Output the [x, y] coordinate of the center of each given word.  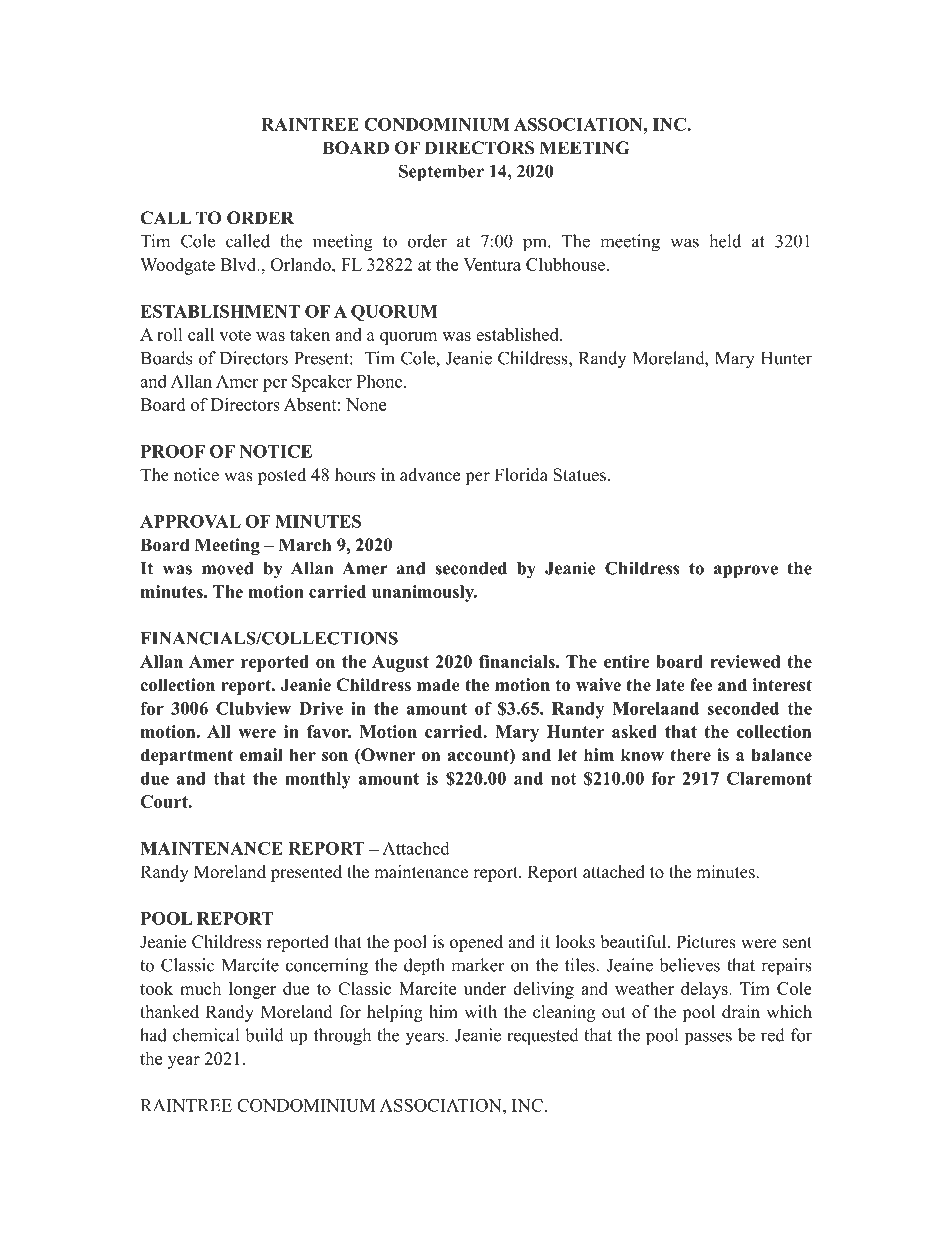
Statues [579, 475]
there [690, 755]
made [438, 685]
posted [282, 476]
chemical [206, 1035]
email [261, 755]
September [441, 173]
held [725, 241]
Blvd [239, 264]
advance [430, 475]
